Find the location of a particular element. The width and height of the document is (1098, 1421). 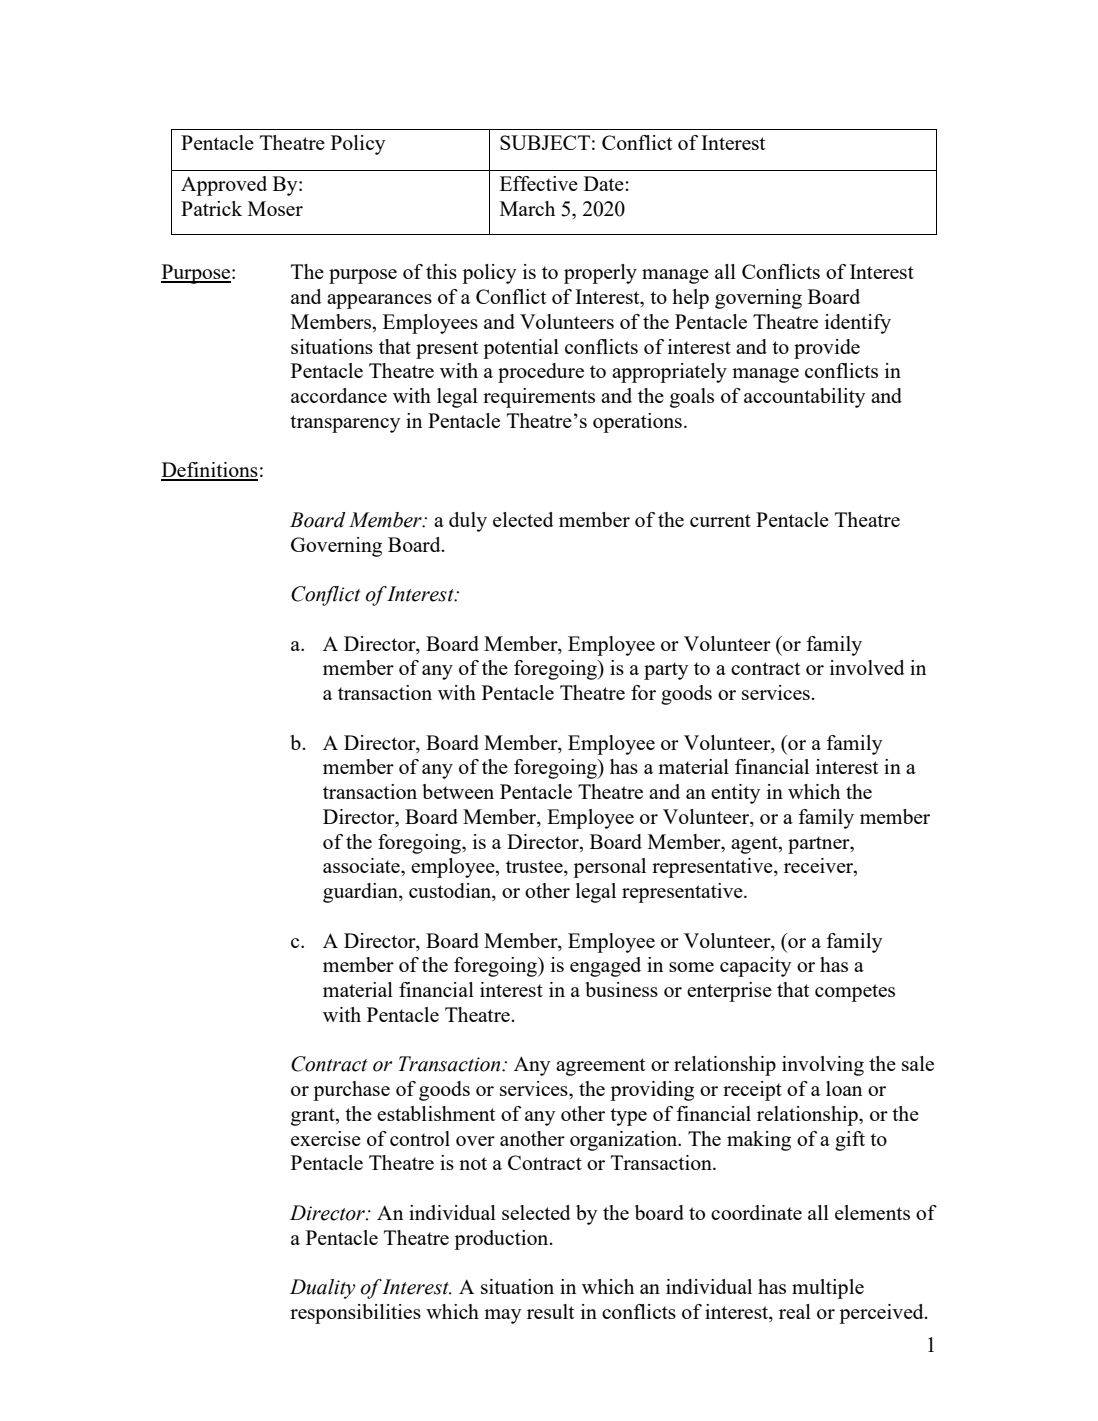

Moser is located at coordinates (275, 208).
